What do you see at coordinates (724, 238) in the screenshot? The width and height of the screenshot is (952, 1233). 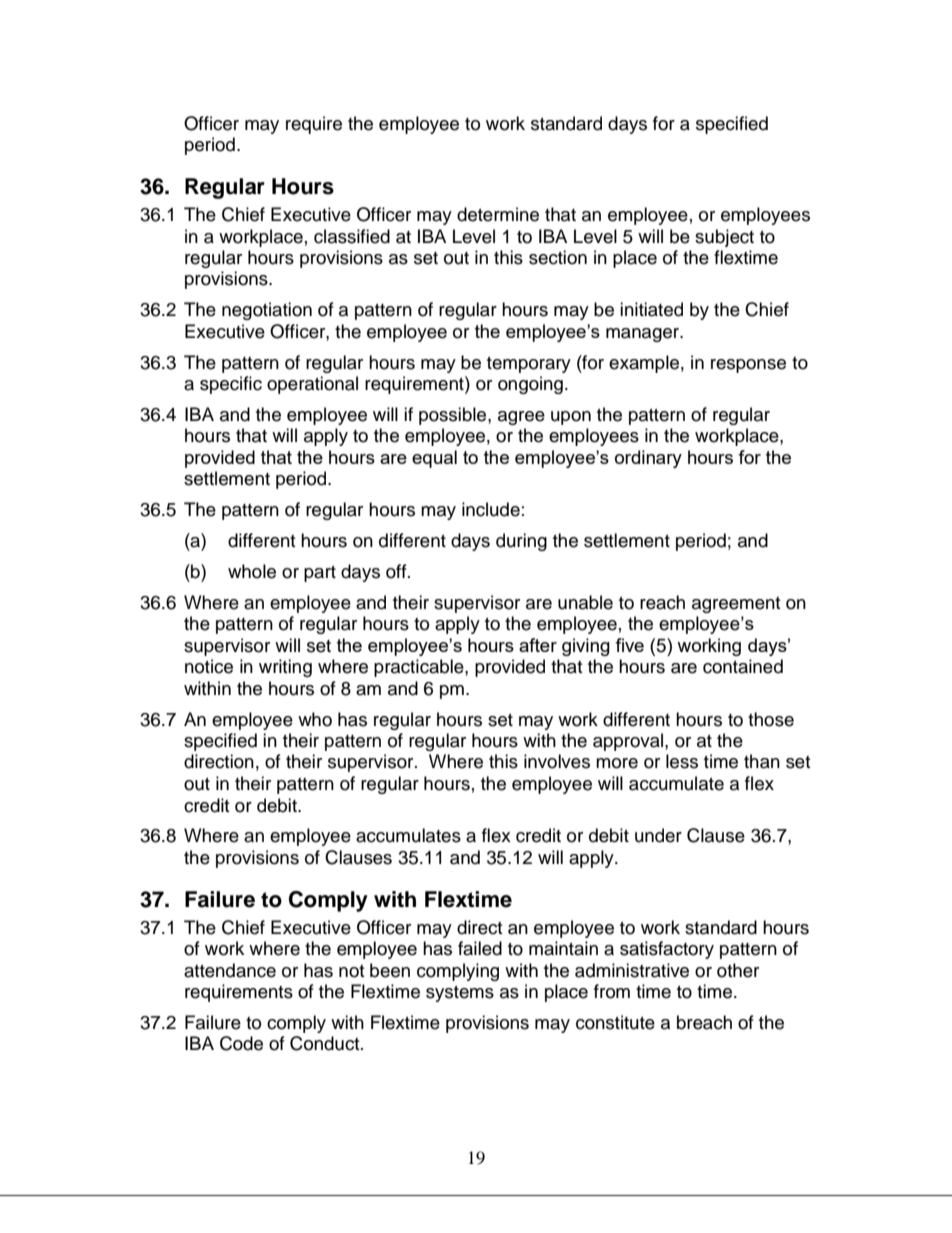 I see `subject` at bounding box center [724, 238].
